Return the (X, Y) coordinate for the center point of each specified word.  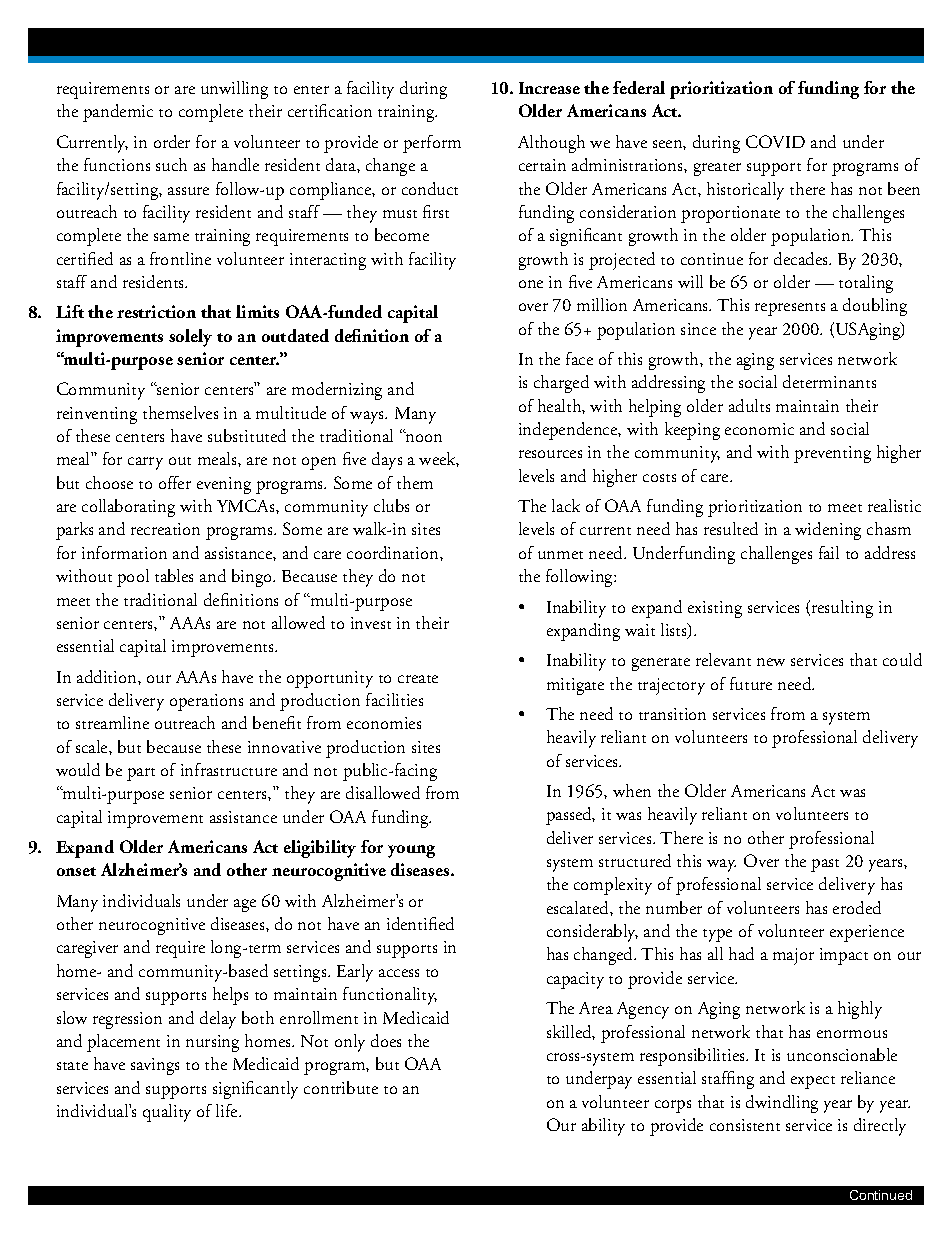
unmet (560, 555)
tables (174, 575)
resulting (842, 609)
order (172, 141)
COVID (775, 141)
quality (167, 1113)
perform (432, 144)
